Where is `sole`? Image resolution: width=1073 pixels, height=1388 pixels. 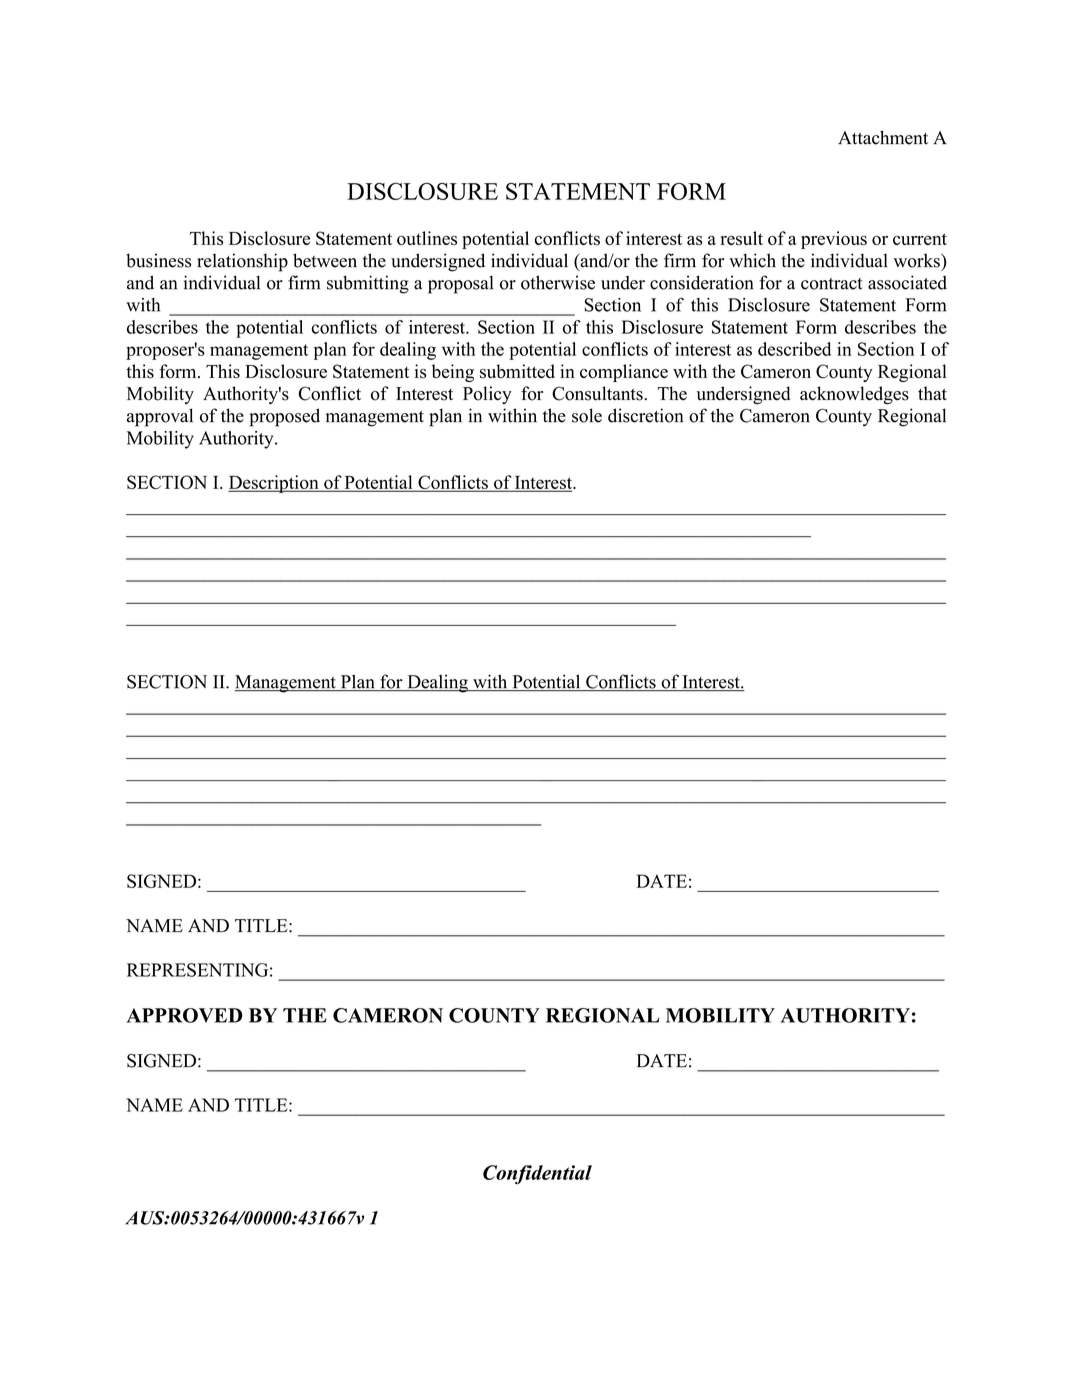
sole is located at coordinates (587, 415).
